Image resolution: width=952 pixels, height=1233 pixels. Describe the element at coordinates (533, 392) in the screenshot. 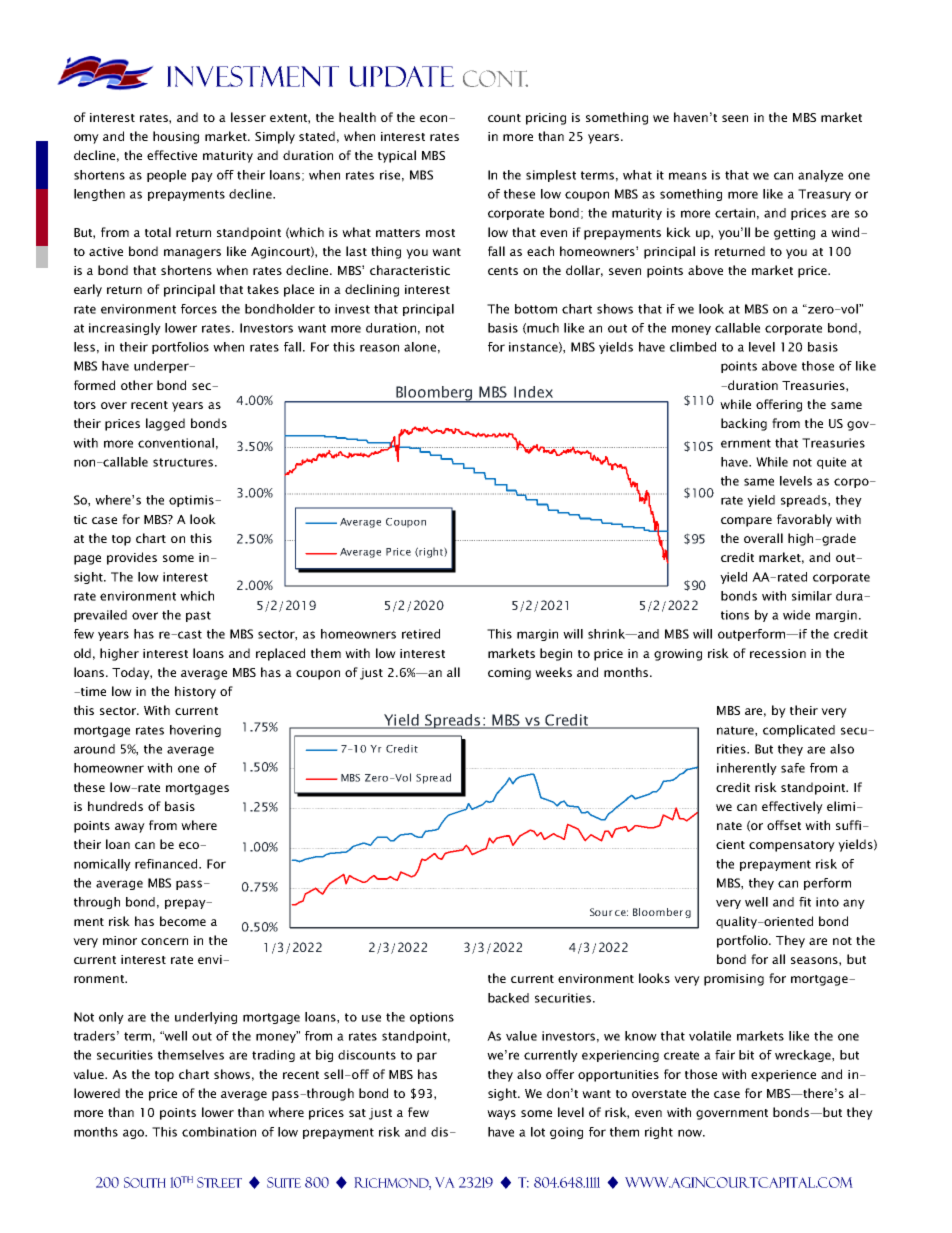

I see `Index` at that location.
